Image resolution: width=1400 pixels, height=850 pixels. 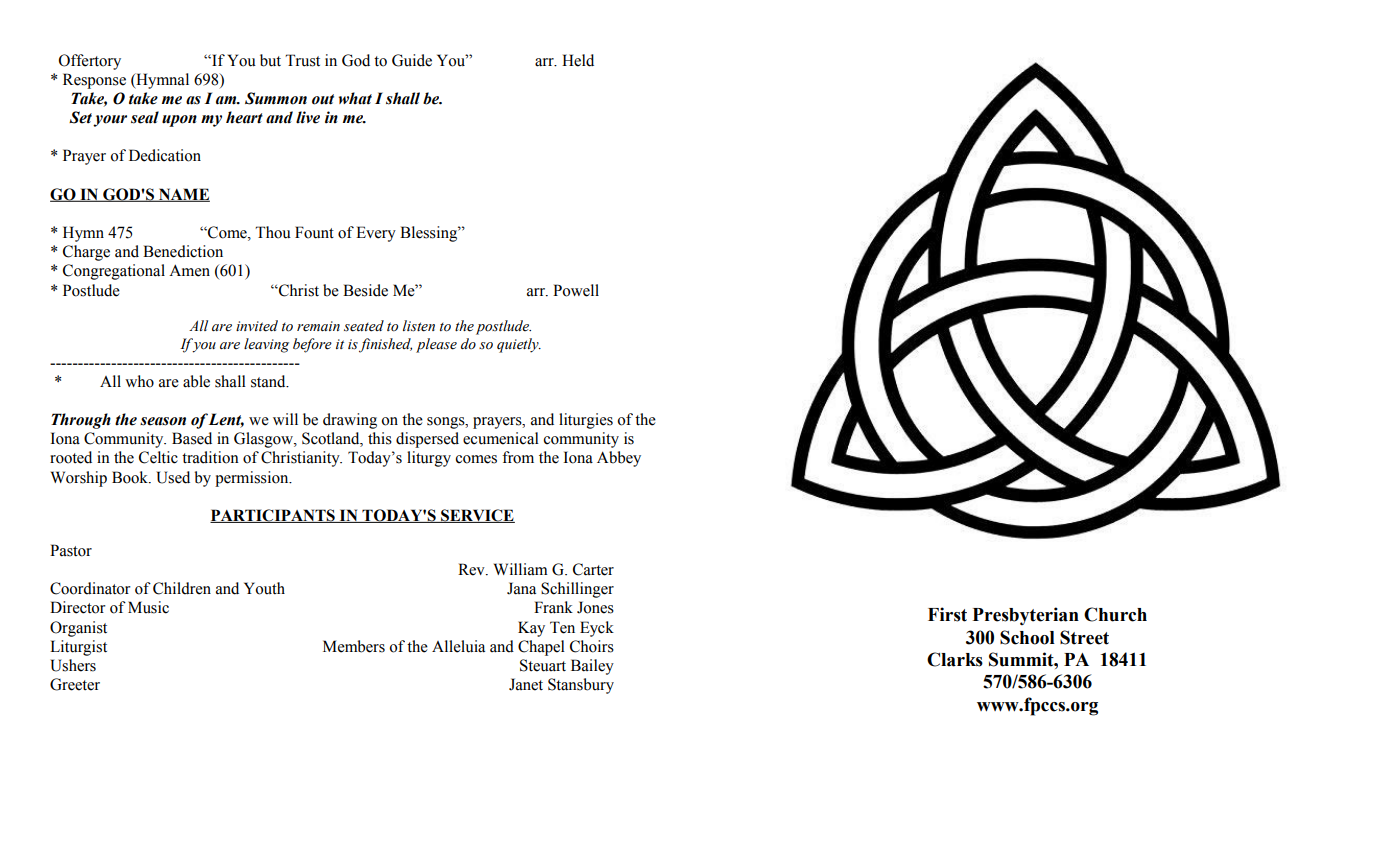 I want to click on Bailey, so click(x=592, y=667).
